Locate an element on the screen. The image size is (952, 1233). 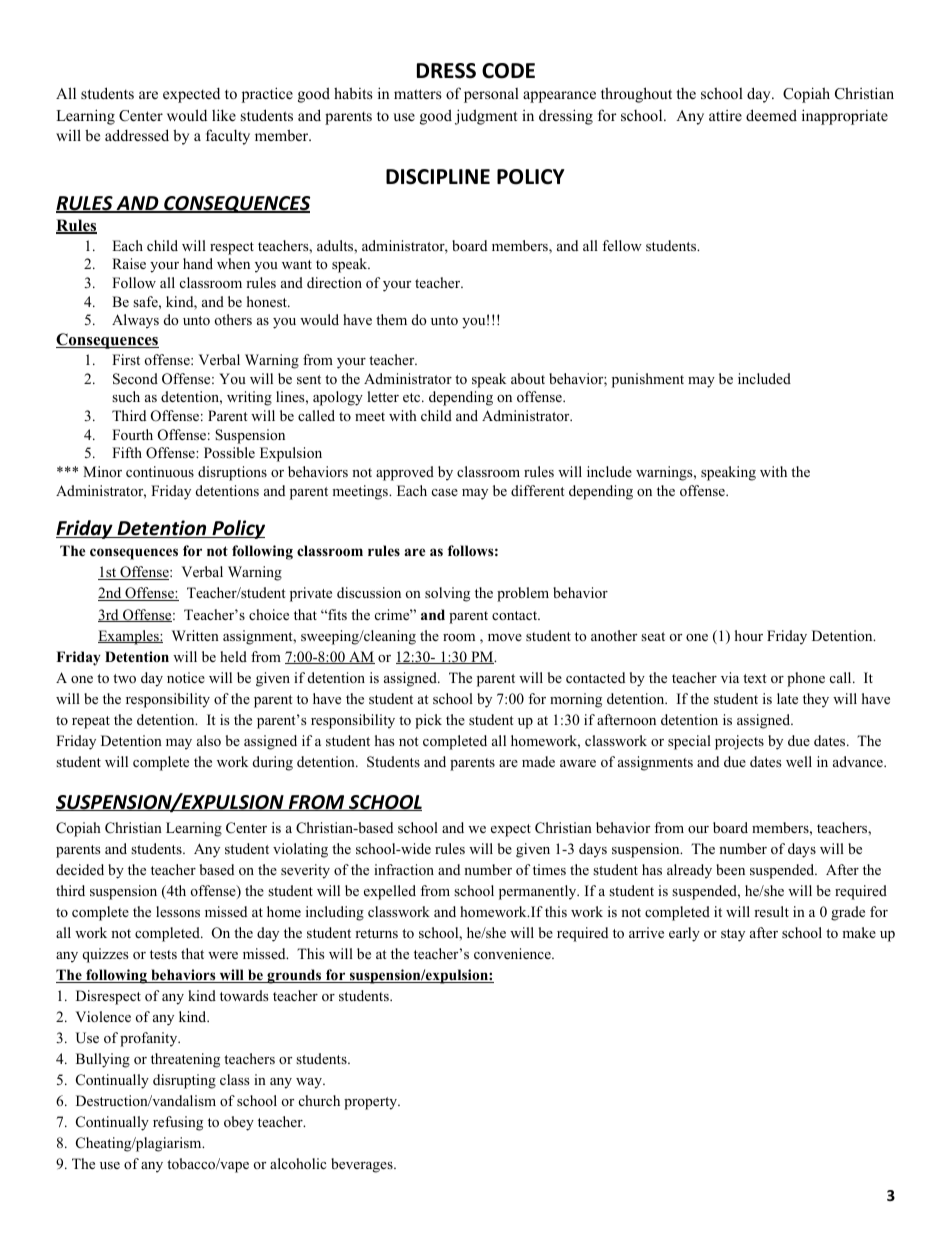
property is located at coordinates (372, 1103).
